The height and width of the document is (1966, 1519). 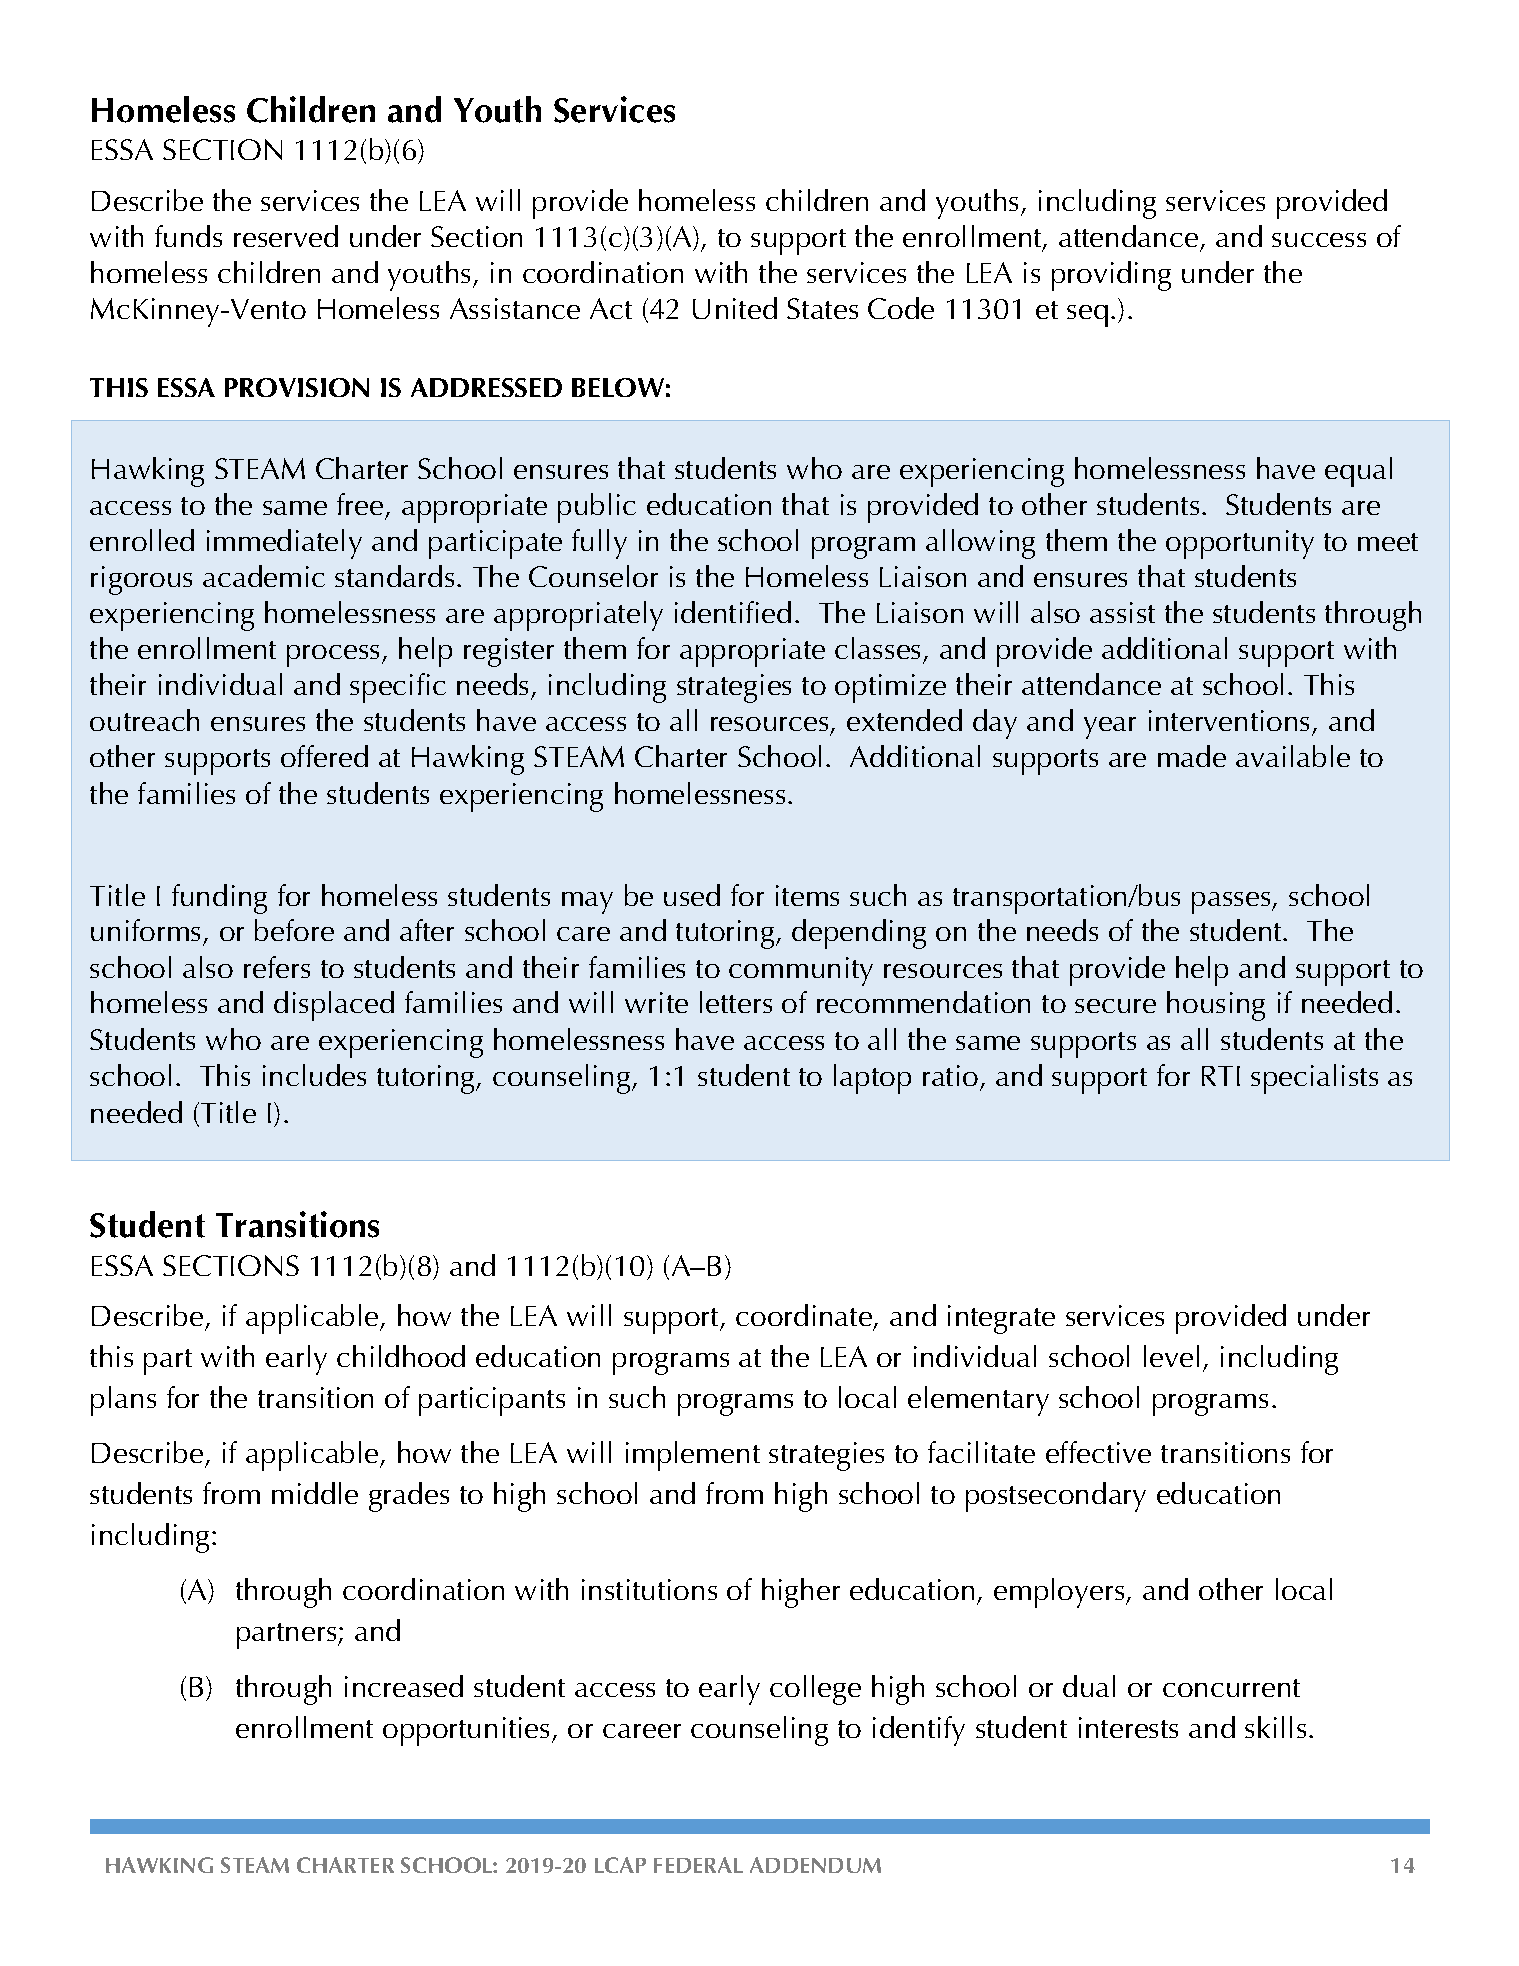 I want to click on opportunity, so click(x=1240, y=544).
